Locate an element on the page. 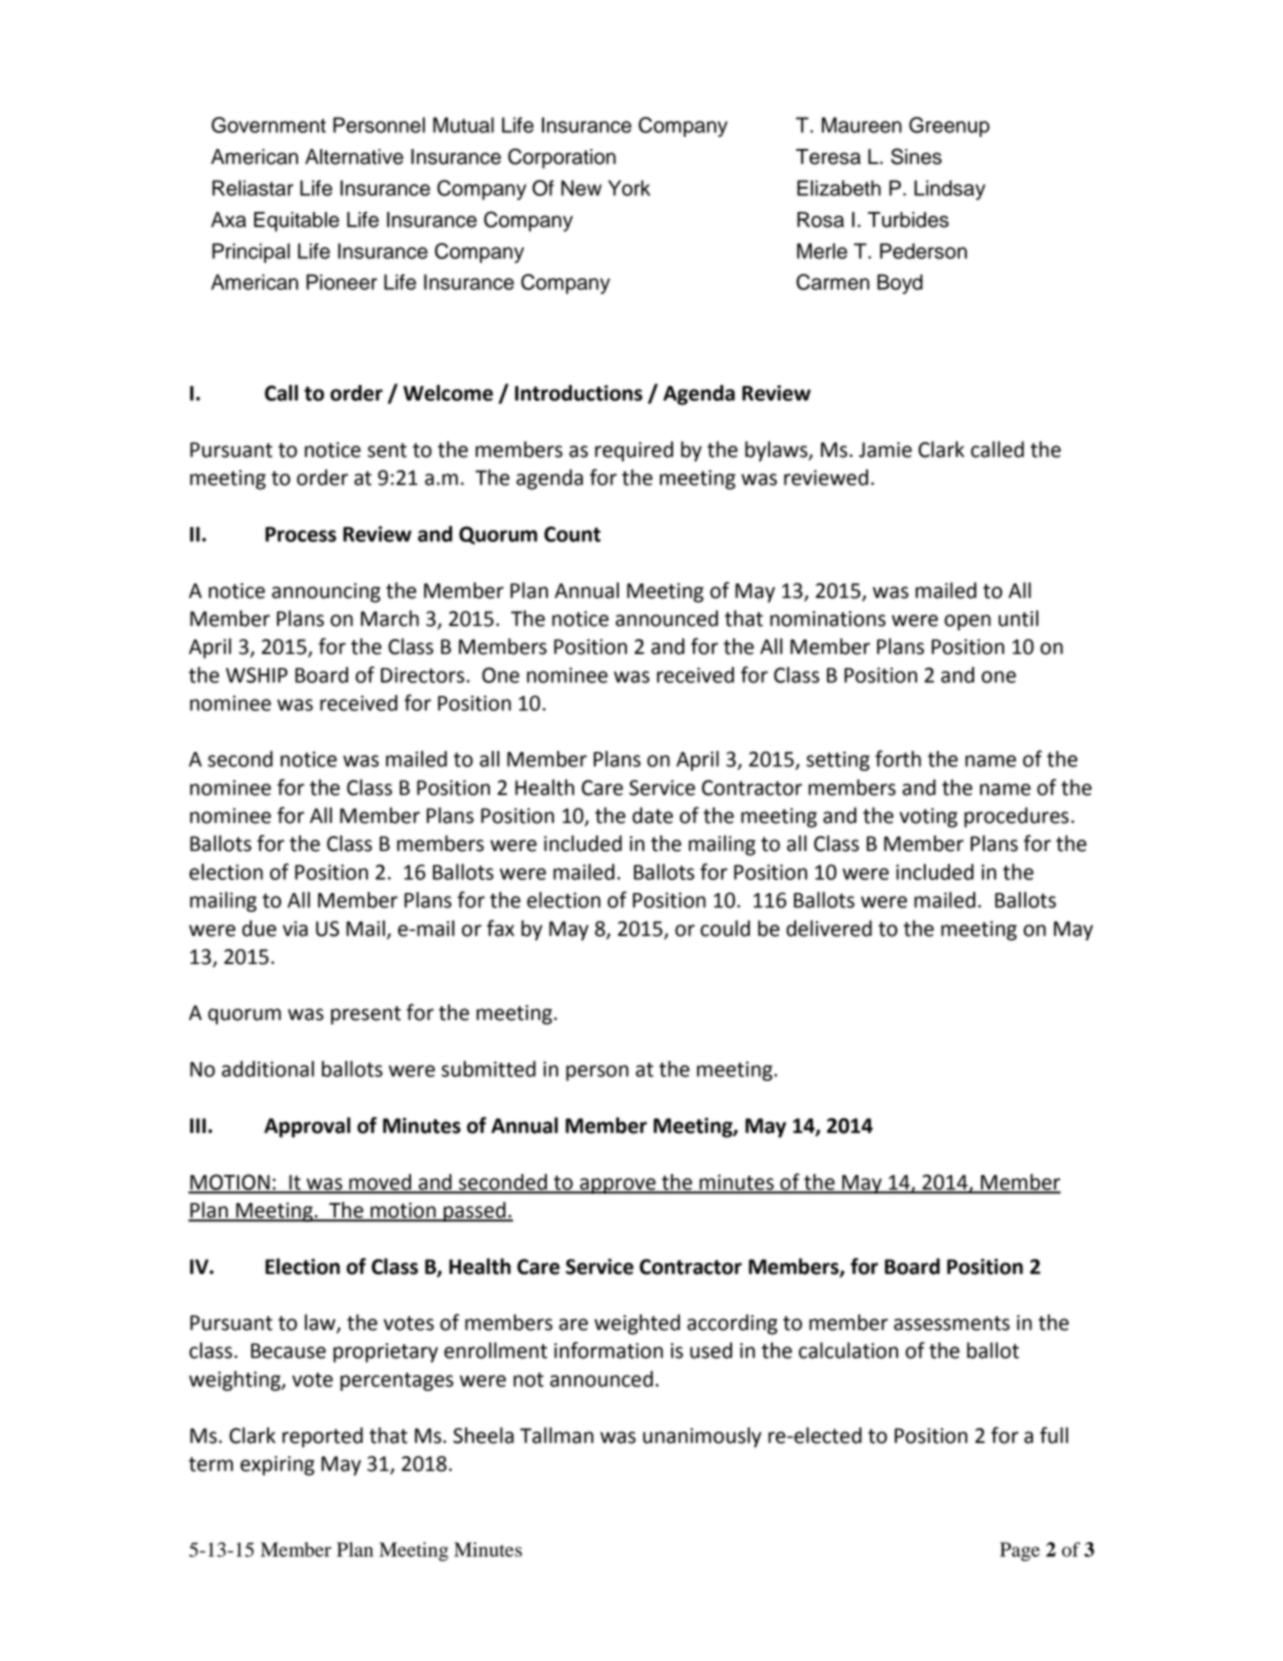 The width and height of the page is (1283, 1661). York is located at coordinates (629, 188).
